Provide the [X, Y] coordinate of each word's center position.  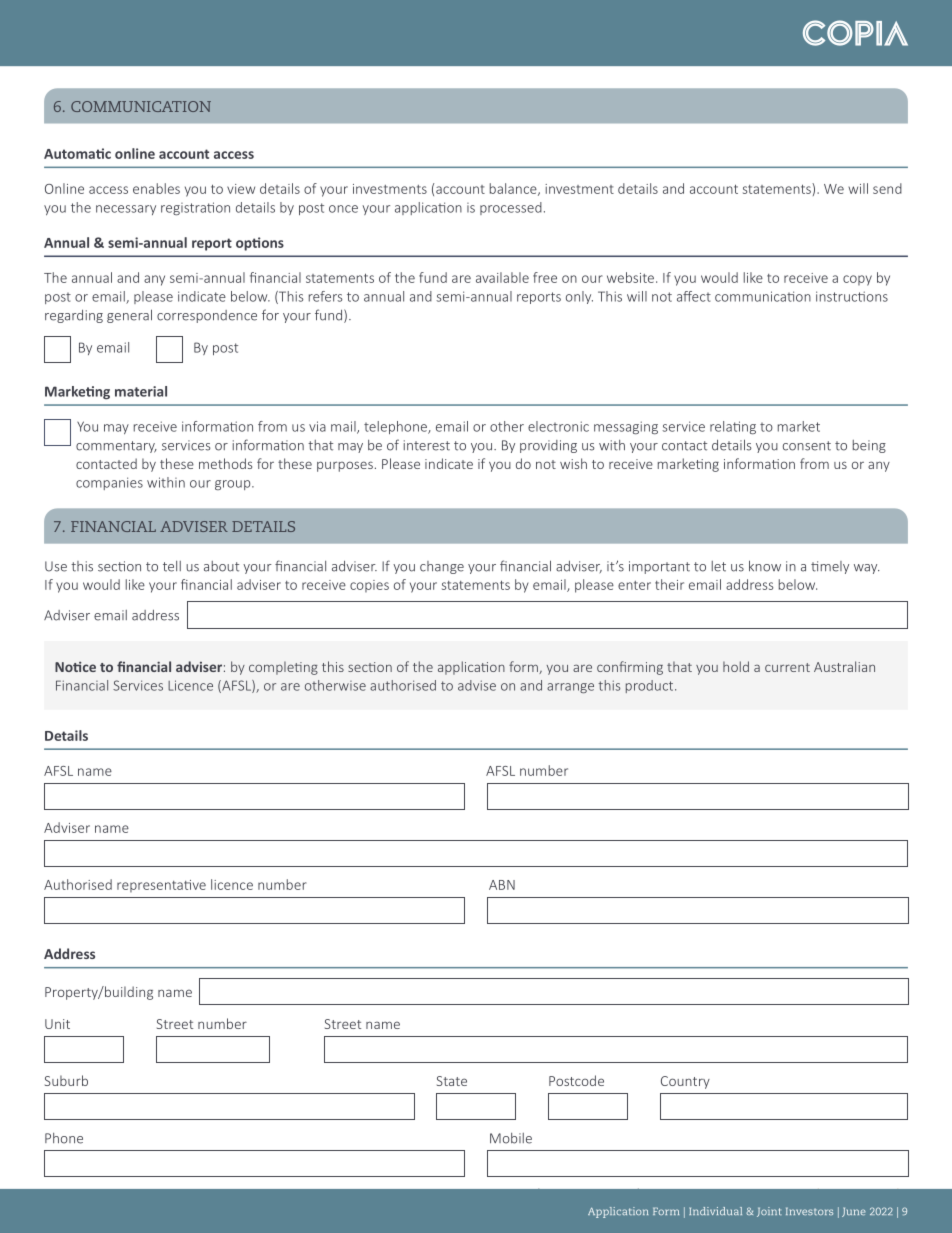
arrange [570, 688]
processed [511, 208]
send [887, 188]
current [787, 667]
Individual [715, 1211]
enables [156, 188]
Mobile [511, 1138]
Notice [75, 667]
